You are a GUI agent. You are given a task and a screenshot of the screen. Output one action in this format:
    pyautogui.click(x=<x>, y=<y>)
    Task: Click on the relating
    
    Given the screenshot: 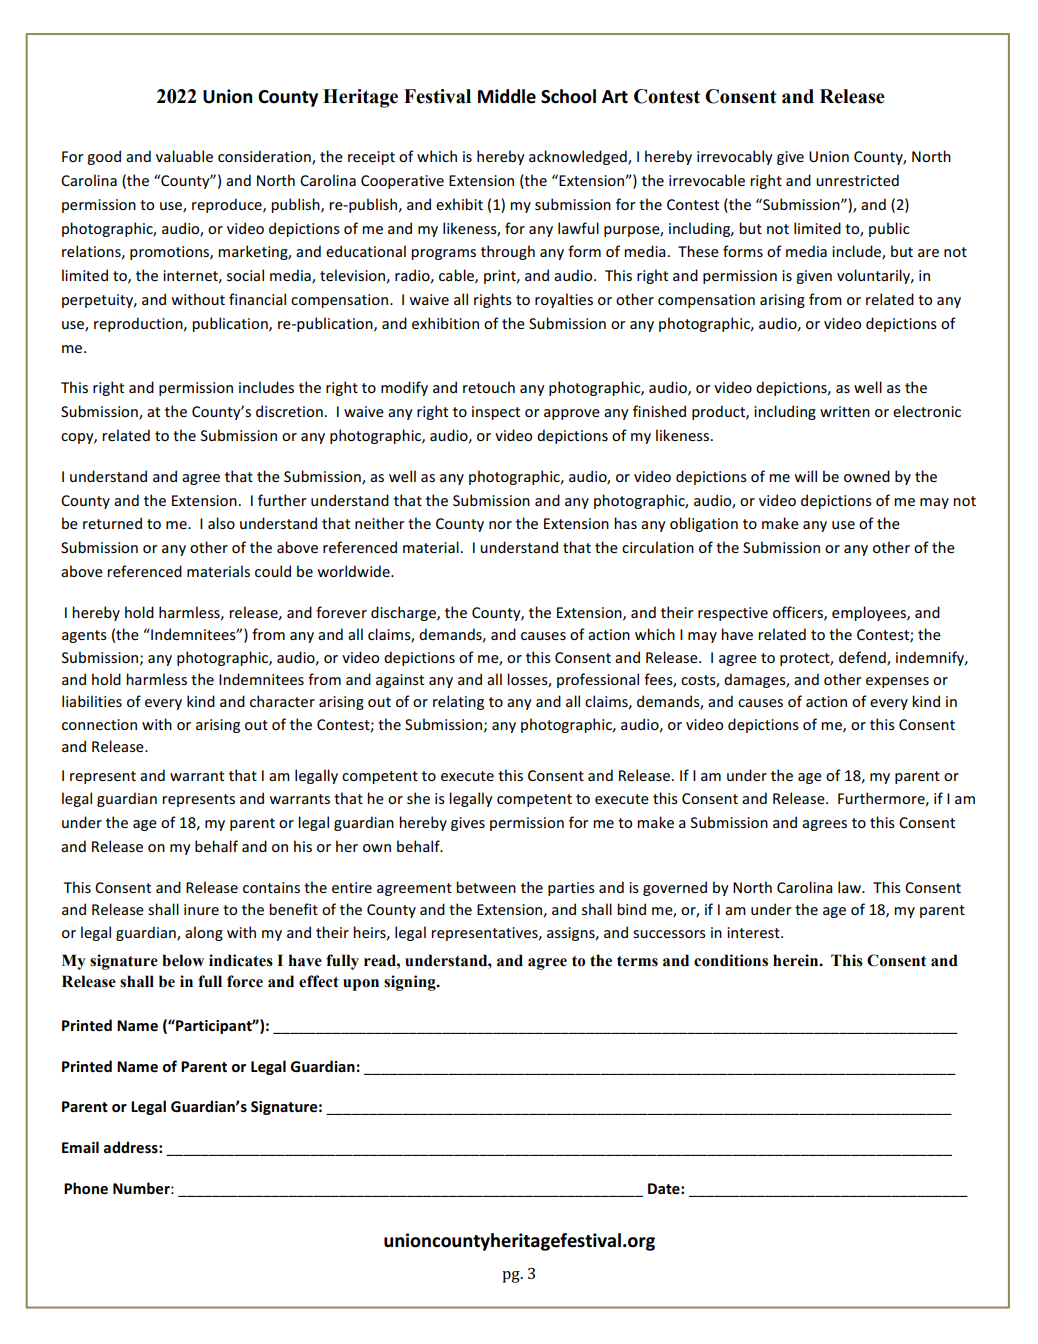 What is the action you would take?
    pyautogui.click(x=458, y=702)
